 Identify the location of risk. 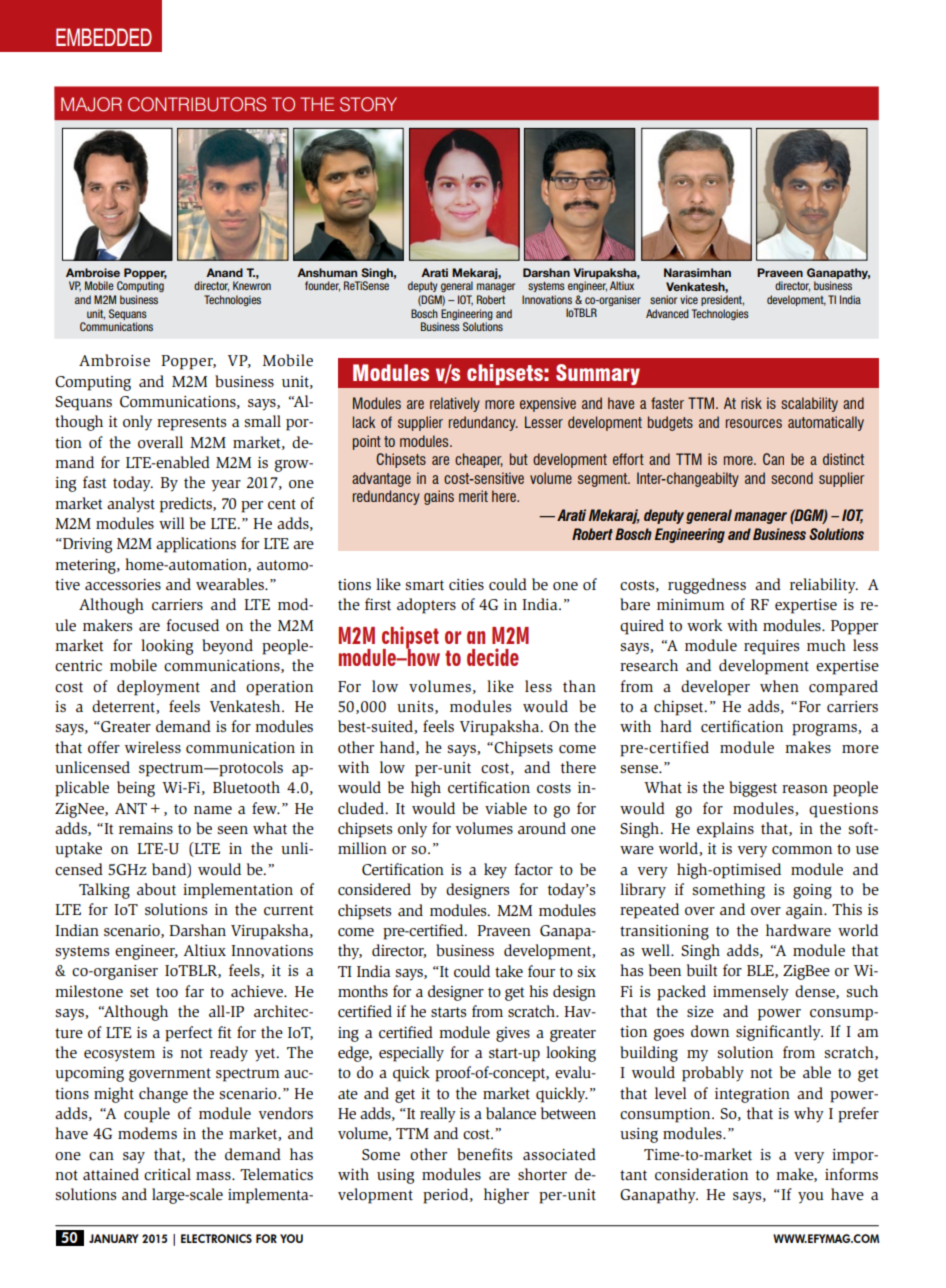
(751, 403).
